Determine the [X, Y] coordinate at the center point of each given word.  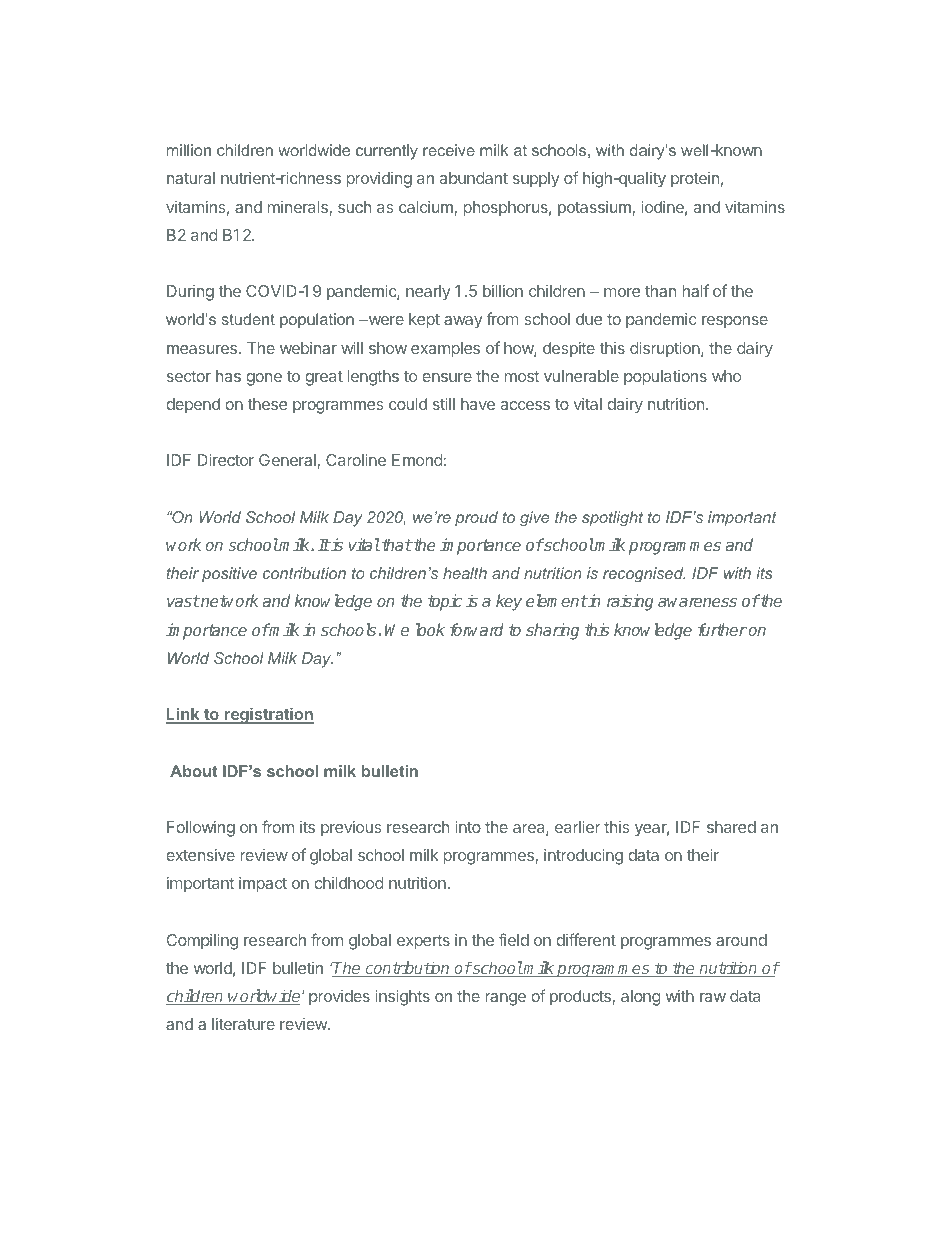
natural [191, 178]
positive [229, 575]
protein [695, 179]
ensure [447, 377]
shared [731, 827]
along [641, 998]
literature [243, 1024]
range [506, 999]
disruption [666, 350]
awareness [697, 602]
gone [264, 379]
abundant [474, 178]
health [465, 573]
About [193, 771]
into [468, 827]
